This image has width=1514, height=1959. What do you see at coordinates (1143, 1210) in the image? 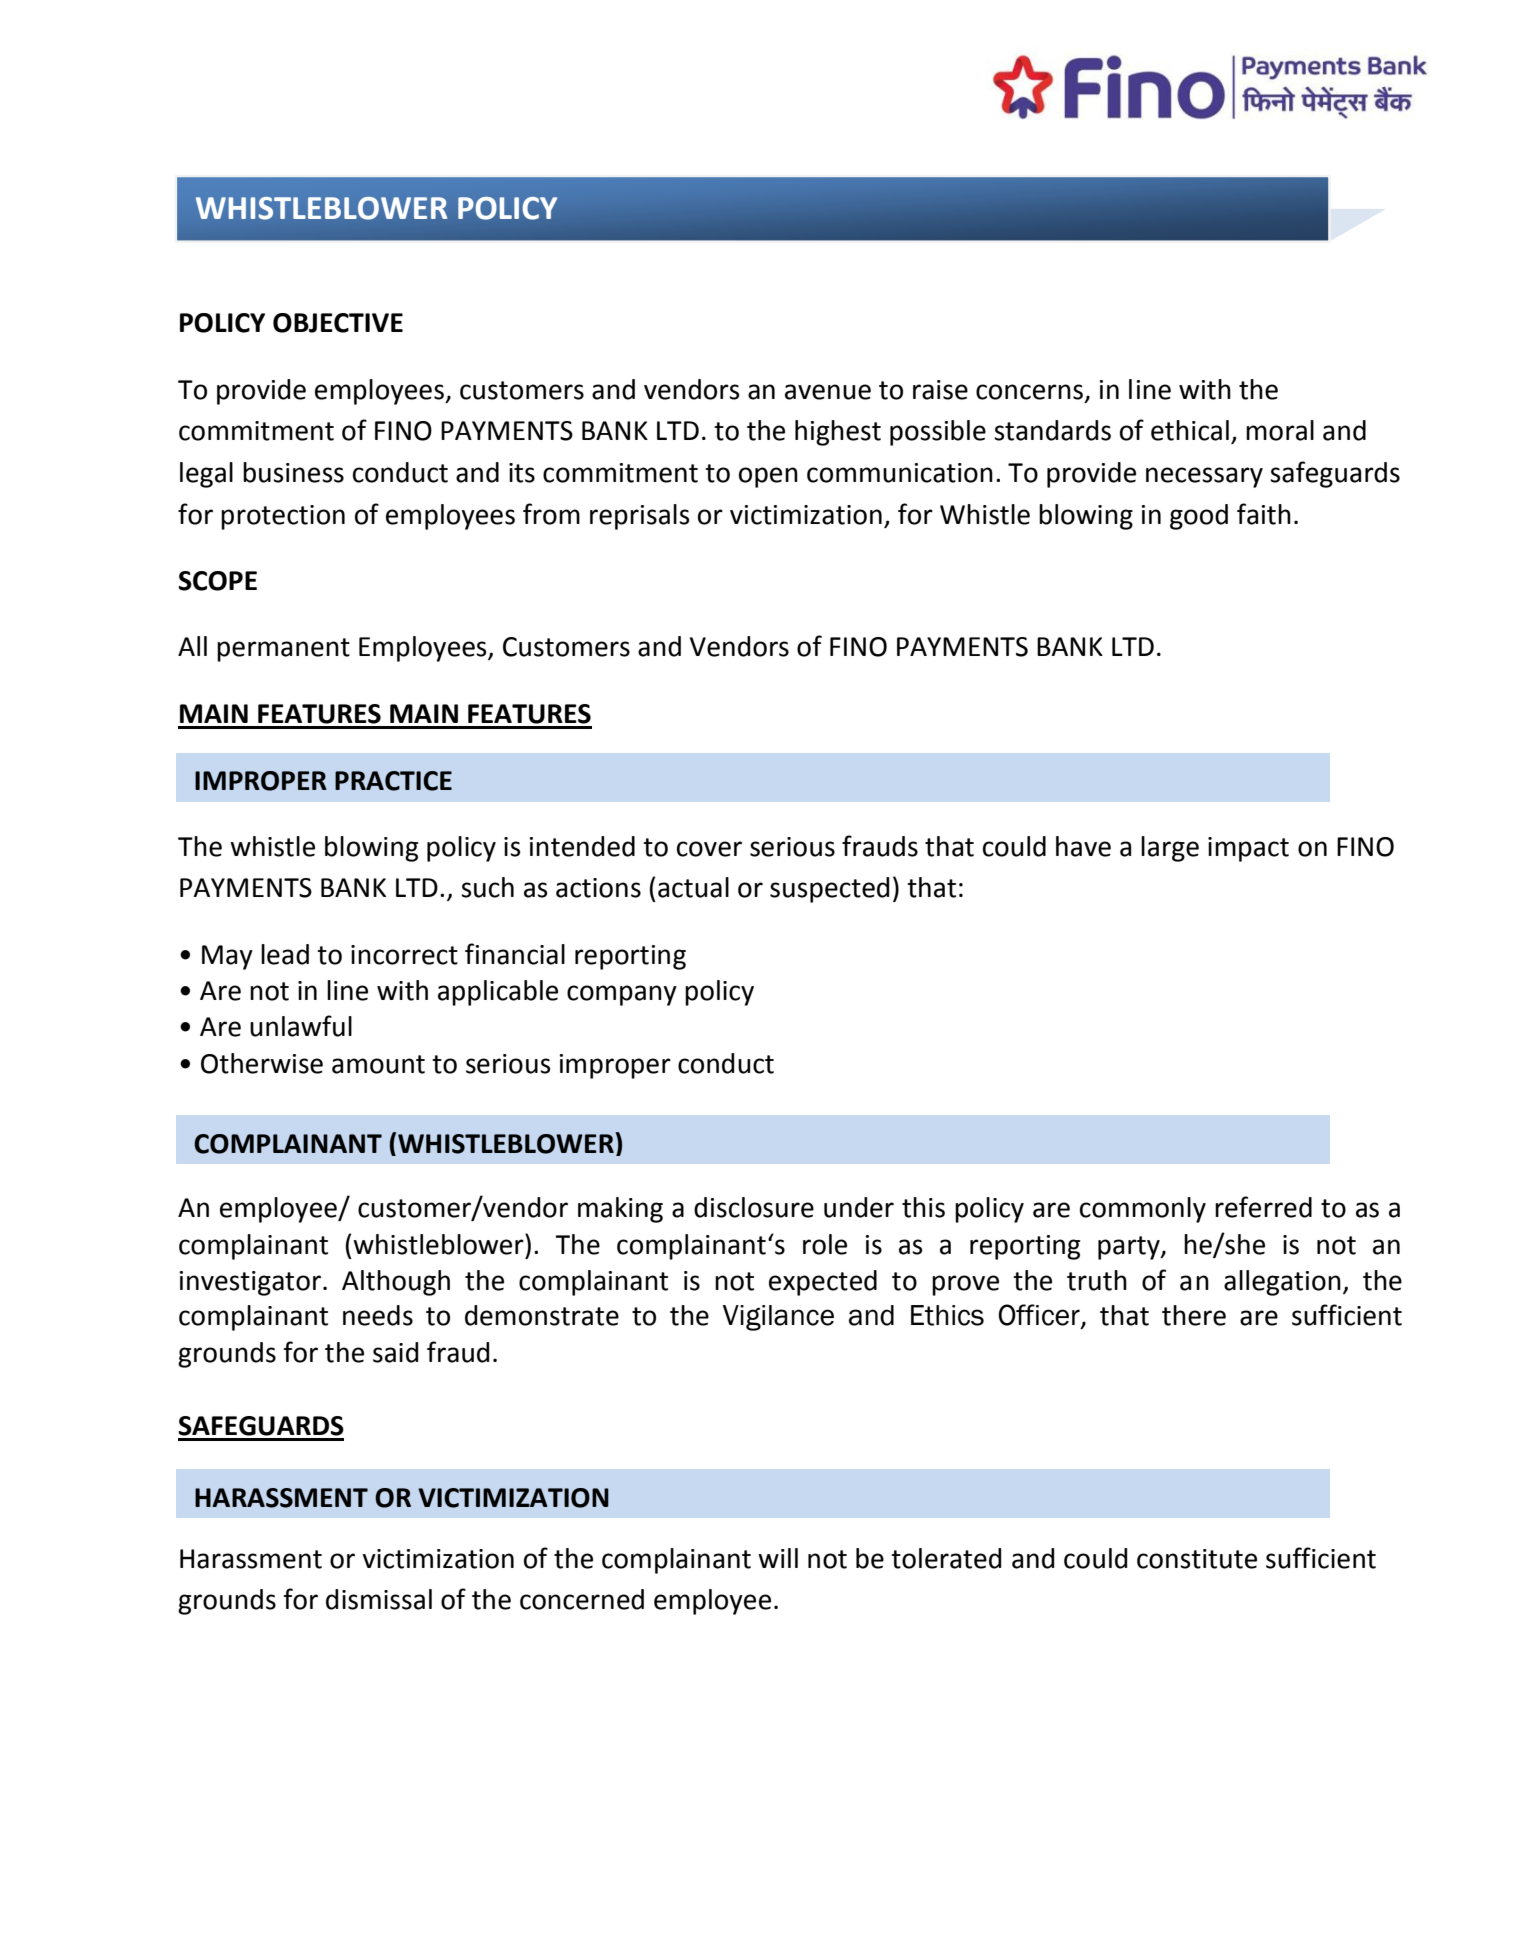
I see `commonly` at bounding box center [1143, 1210].
